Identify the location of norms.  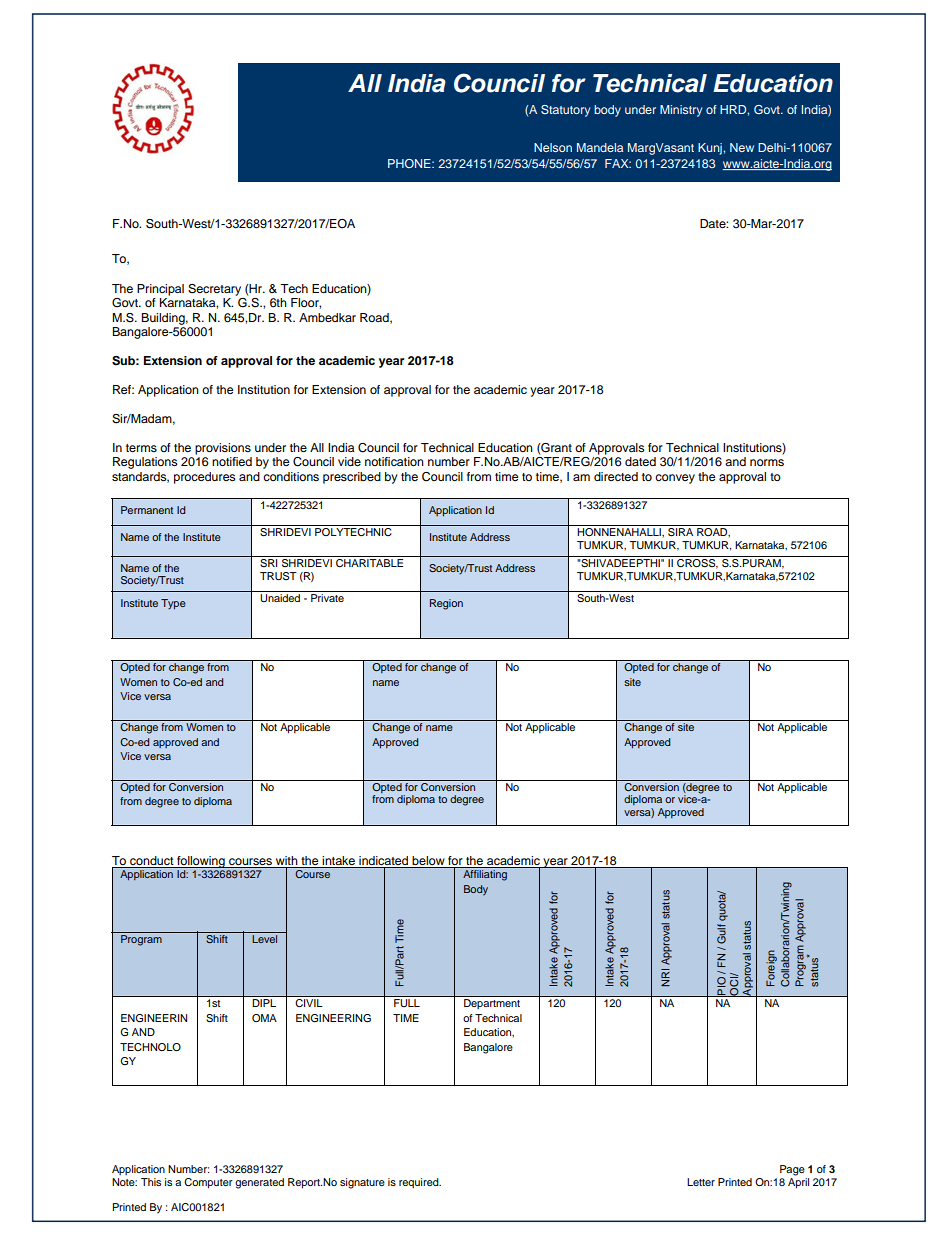
(767, 462).
